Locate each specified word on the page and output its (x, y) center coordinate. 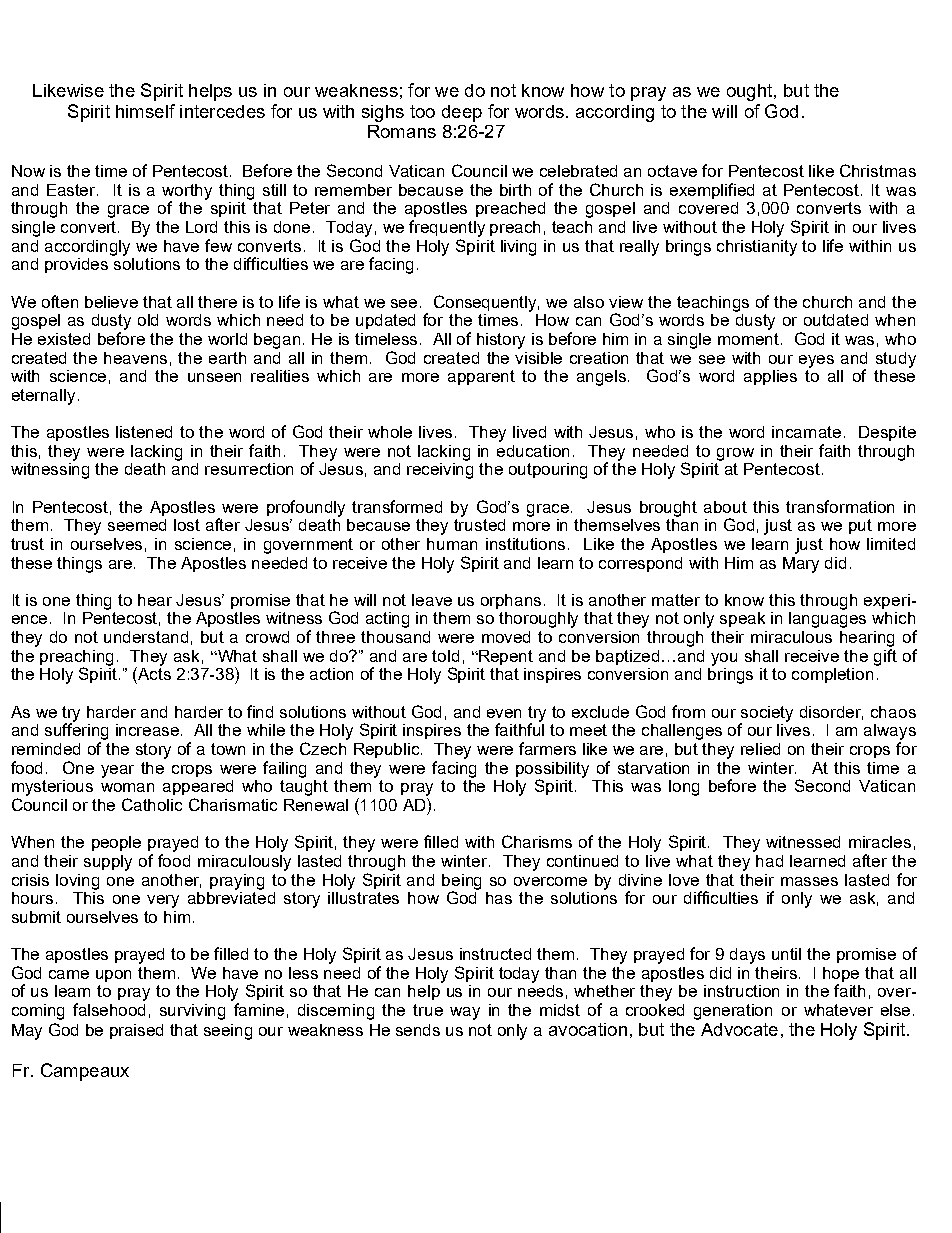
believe (111, 302)
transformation (840, 506)
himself (145, 111)
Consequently (486, 303)
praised (136, 1031)
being (461, 883)
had (769, 861)
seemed (137, 525)
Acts (154, 674)
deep (462, 113)
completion (832, 675)
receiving (440, 471)
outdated (836, 320)
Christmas (878, 170)
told (445, 656)
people (116, 843)
